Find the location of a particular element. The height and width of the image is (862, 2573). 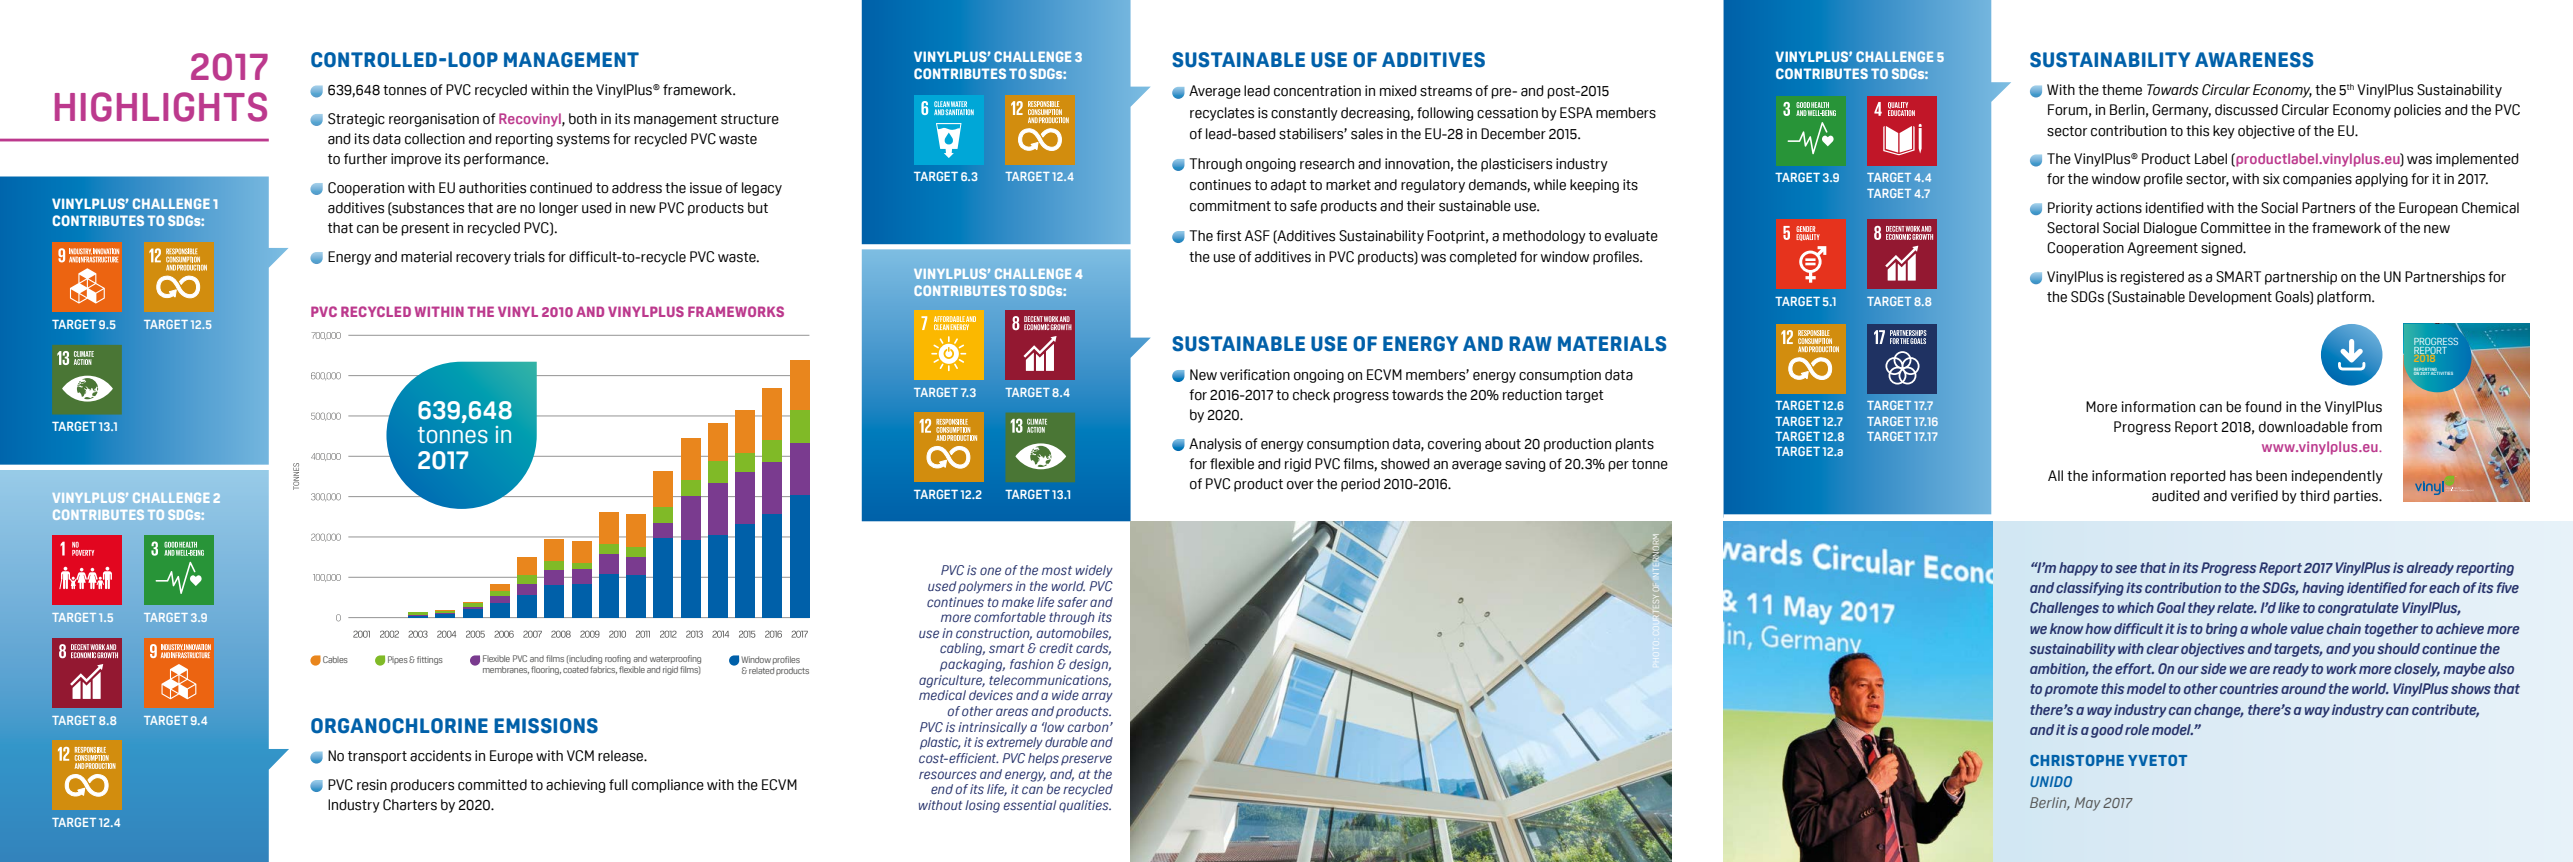

downloadable is located at coordinates (2303, 427).
